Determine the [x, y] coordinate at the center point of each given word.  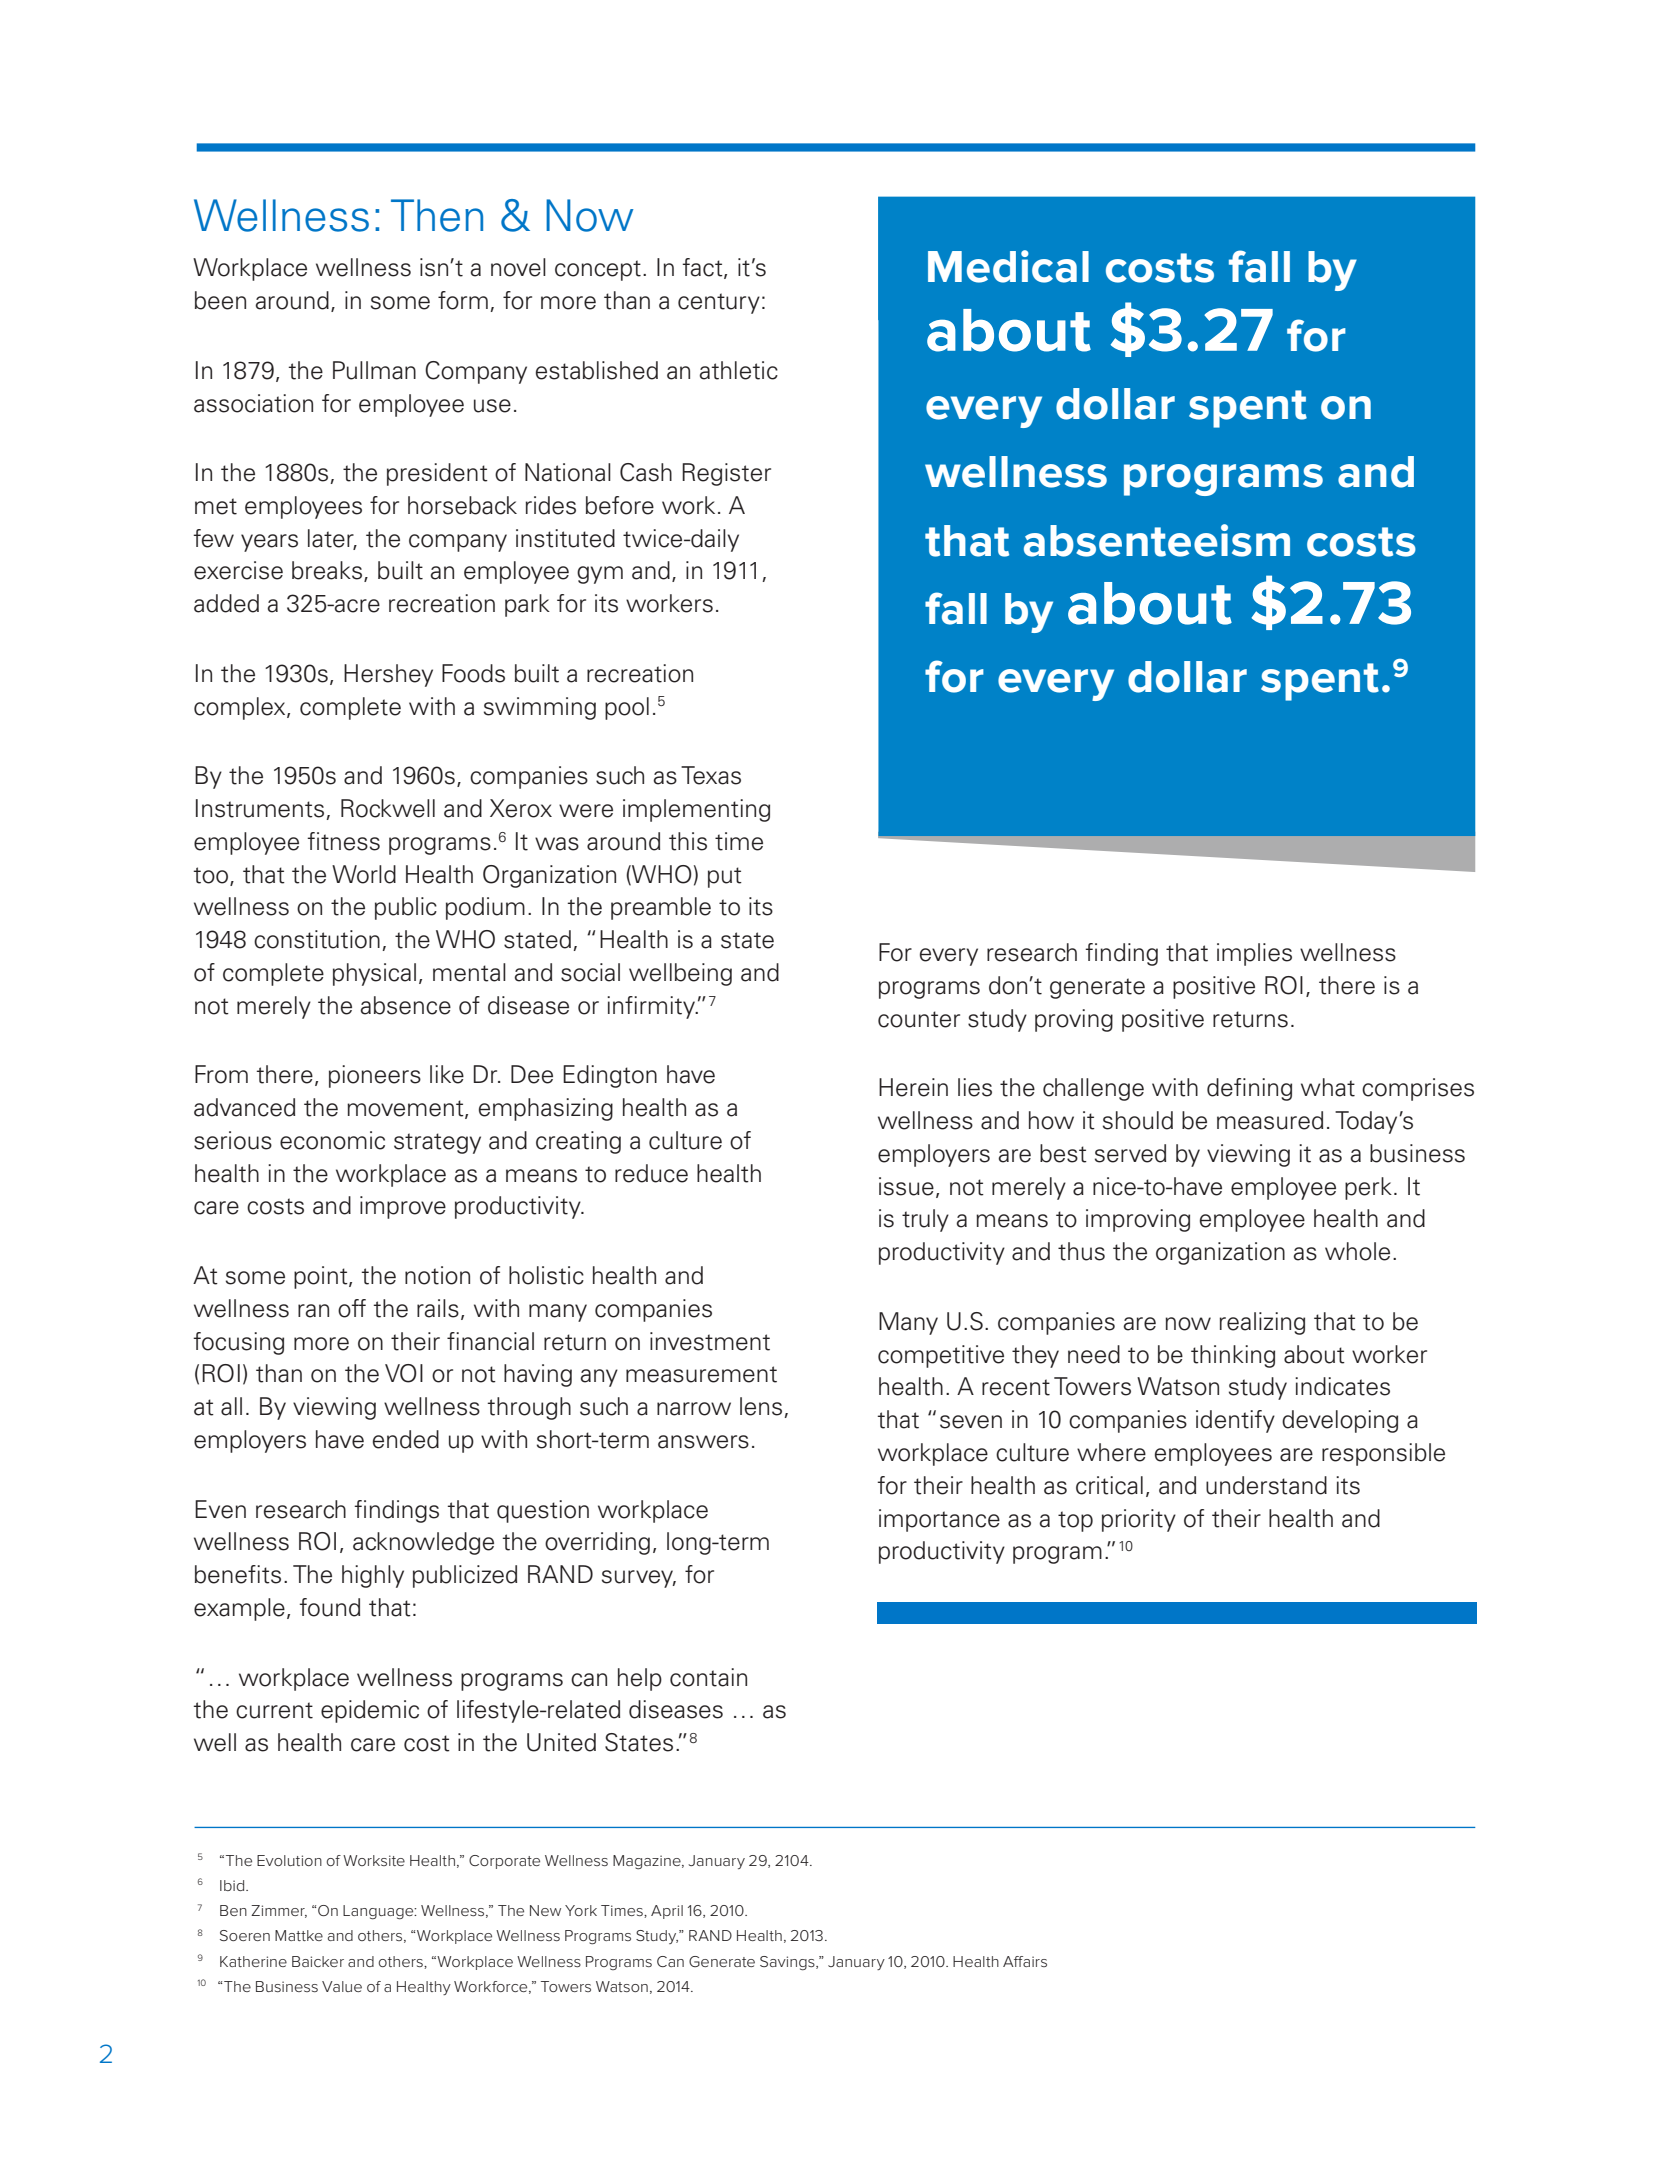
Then [437, 215]
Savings [788, 1963]
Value [342, 1986]
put [725, 877]
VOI [404, 1373]
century [719, 303]
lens [762, 1407]
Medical [1008, 266]
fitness [343, 841]
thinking [1233, 1356]
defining [1249, 1089]
